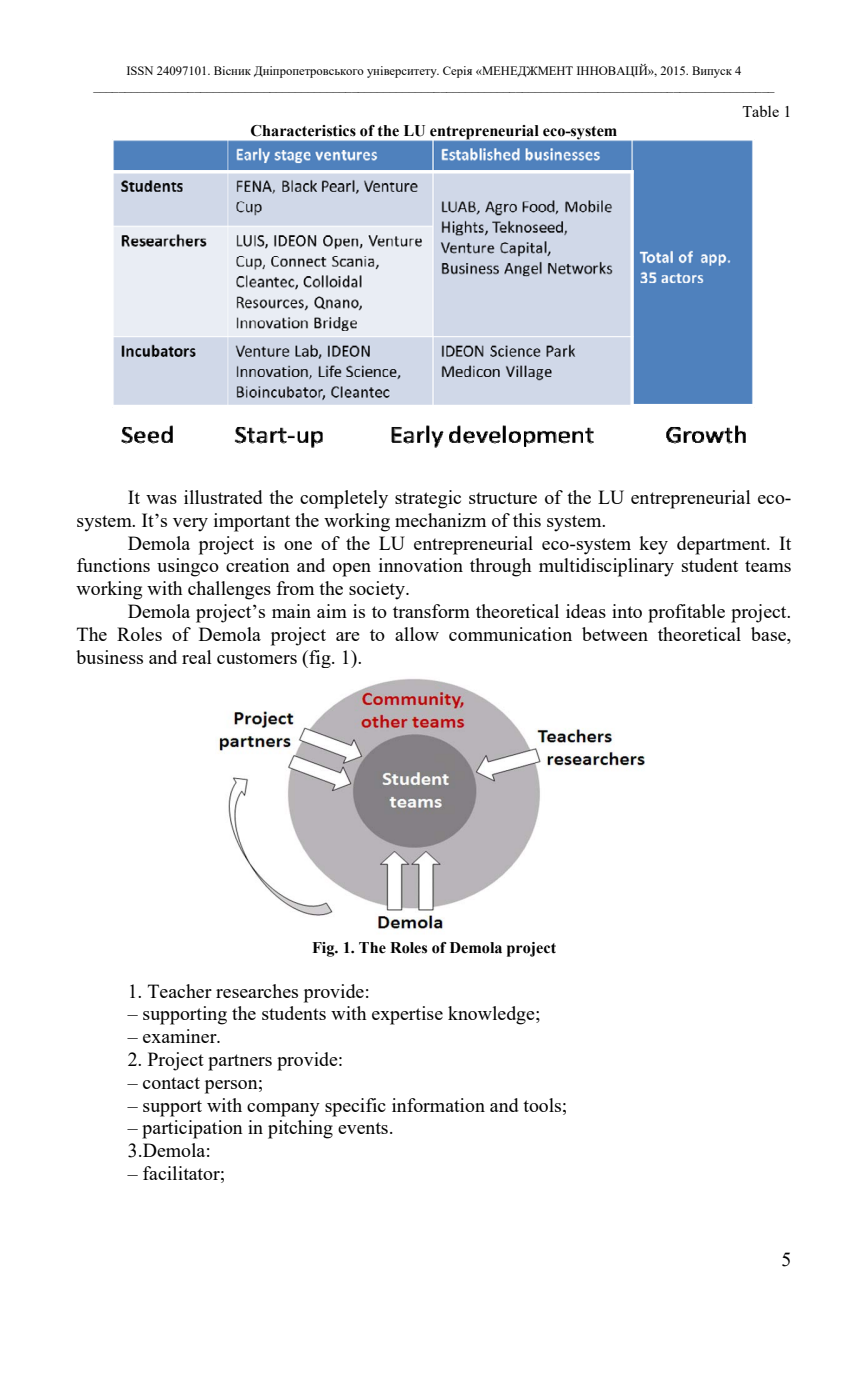 The height and width of the image is (1379, 868). What do you see at coordinates (223, 497) in the image?
I see `illustrated` at bounding box center [223, 497].
